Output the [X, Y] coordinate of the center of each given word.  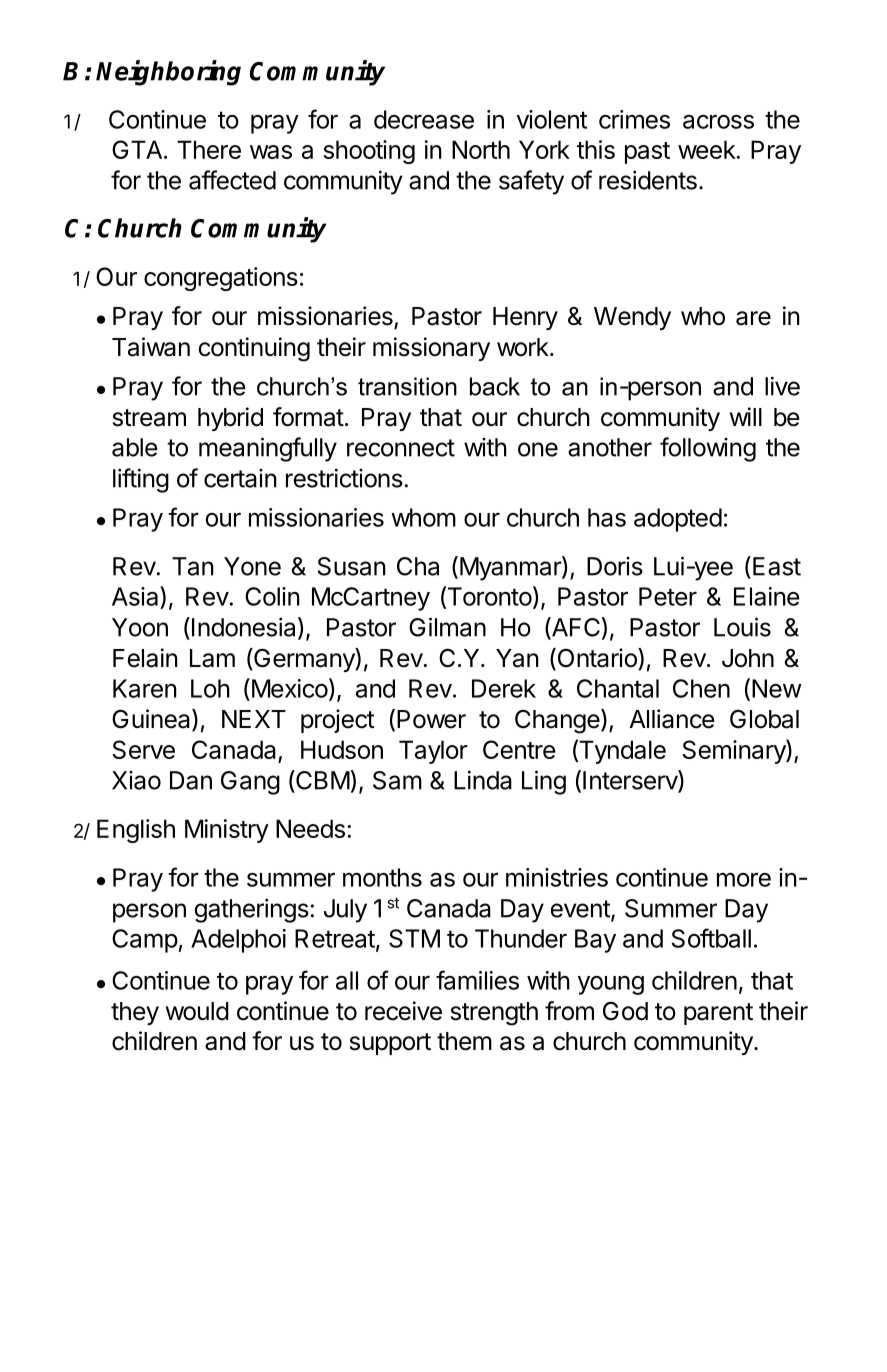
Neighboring [168, 73]
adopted [678, 520]
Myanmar [511, 568]
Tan [193, 566]
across [718, 122]
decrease [424, 119]
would [197, 1011]
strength [494, 1014]
